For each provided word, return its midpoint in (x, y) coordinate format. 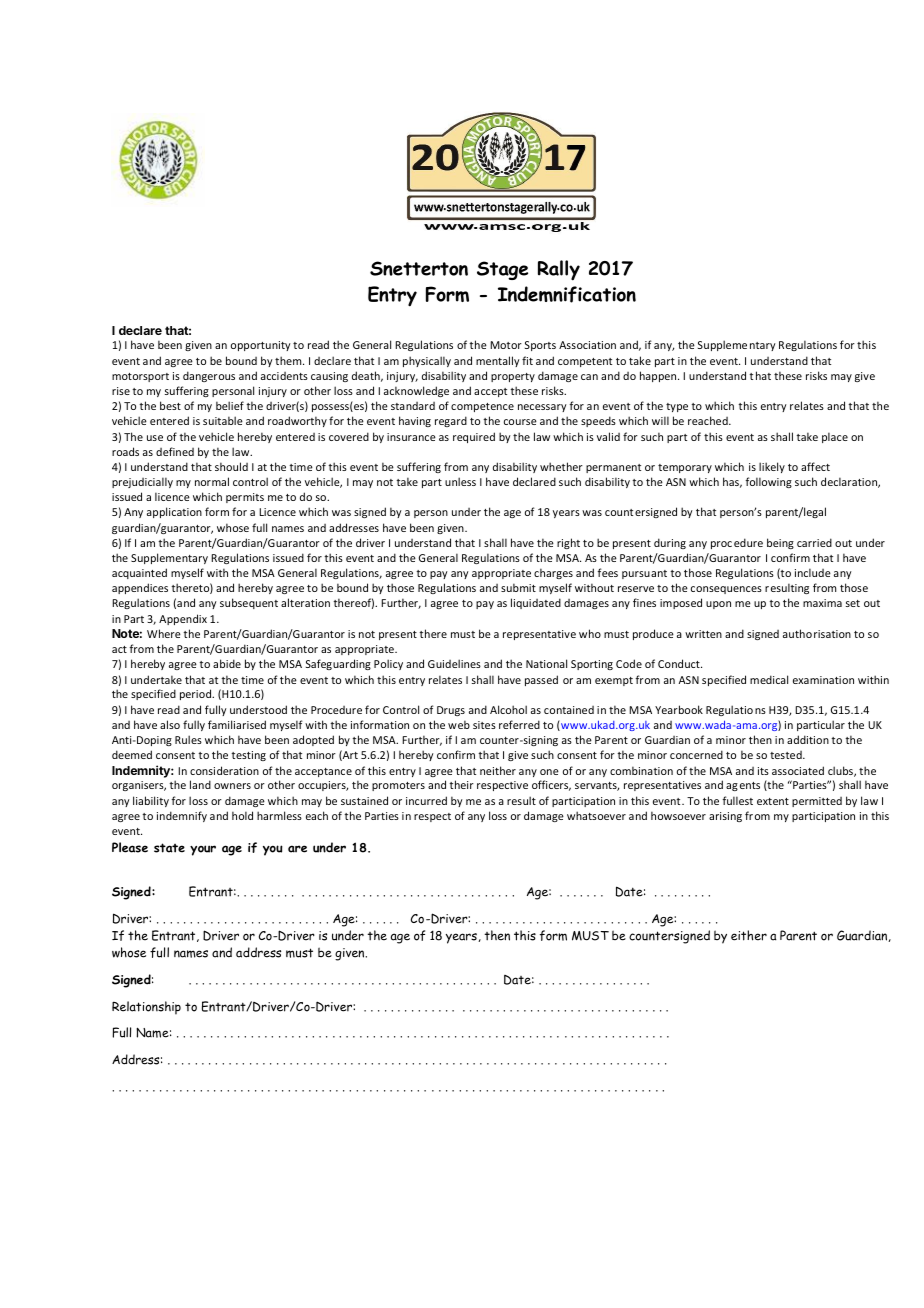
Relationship (146, 1008)
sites (484, 725)
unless (460, 481)
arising (725, 817)
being (780, 543)
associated (798, 770)
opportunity (261, 346)
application (174, 512)
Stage (502, 270)
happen (659, 376)
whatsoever (596, 815)
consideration (224, 770)
